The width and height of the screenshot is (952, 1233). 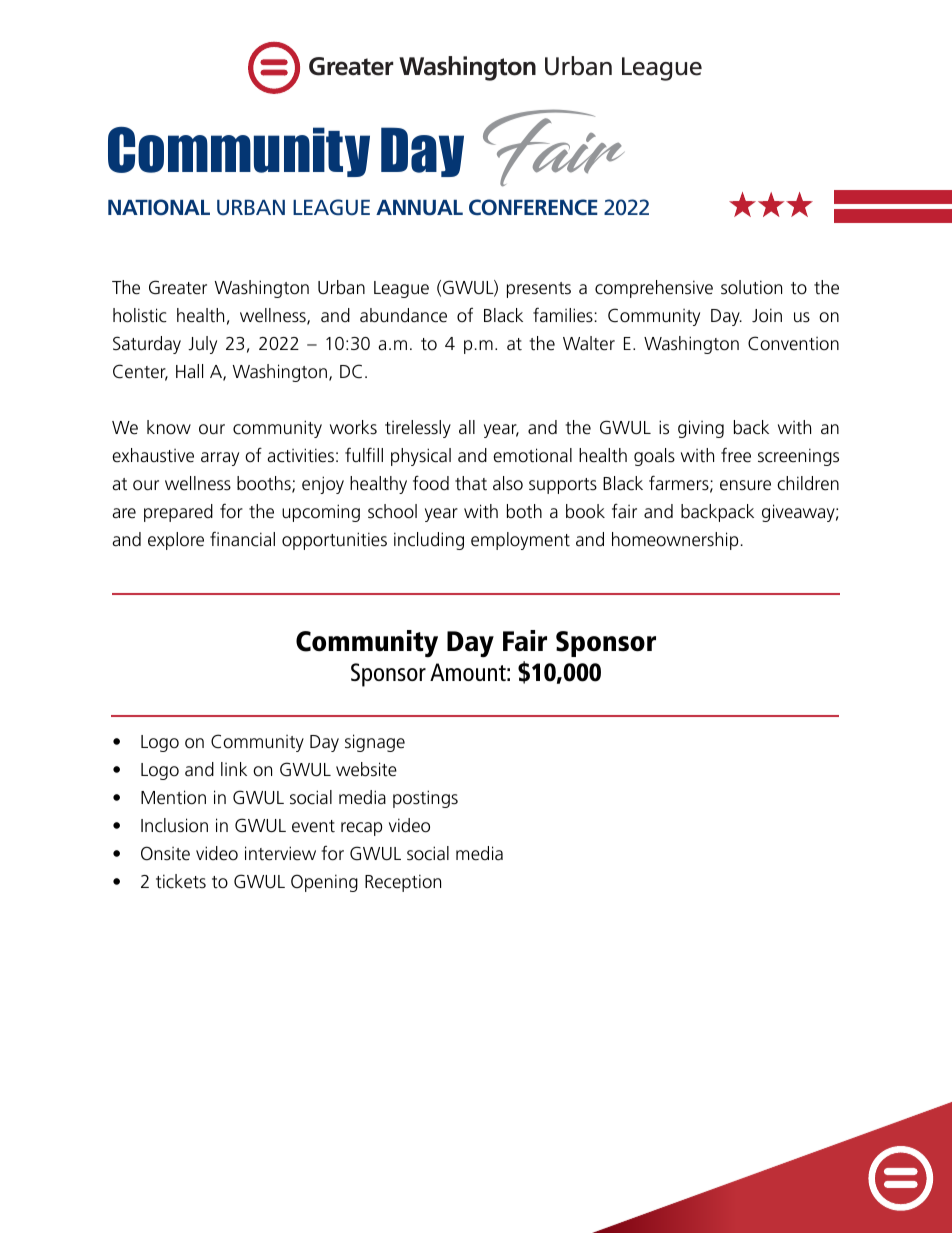 I want to click on NATIONAL, so click(x=159, y=207).
